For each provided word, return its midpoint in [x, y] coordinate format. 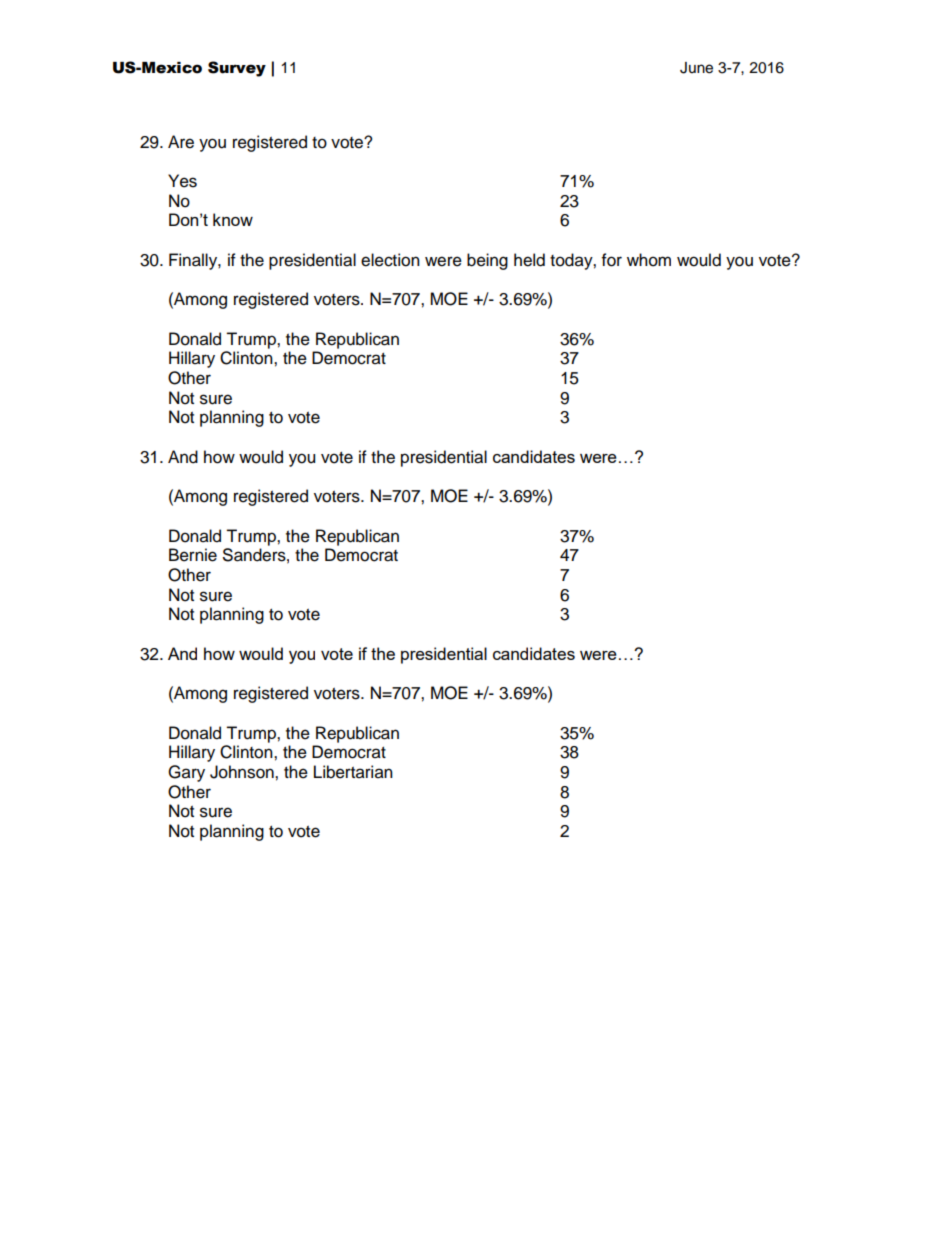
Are [181, 142]
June [696, 68]
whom [649, 260]
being [487, 261]
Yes [182, 181]
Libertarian [353, 772]
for [612, 260]
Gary [186, 773]
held [529, 260]
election [390, 260]
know [233, 219]
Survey [237, 69]
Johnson [243, 772]
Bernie [193, 555]
